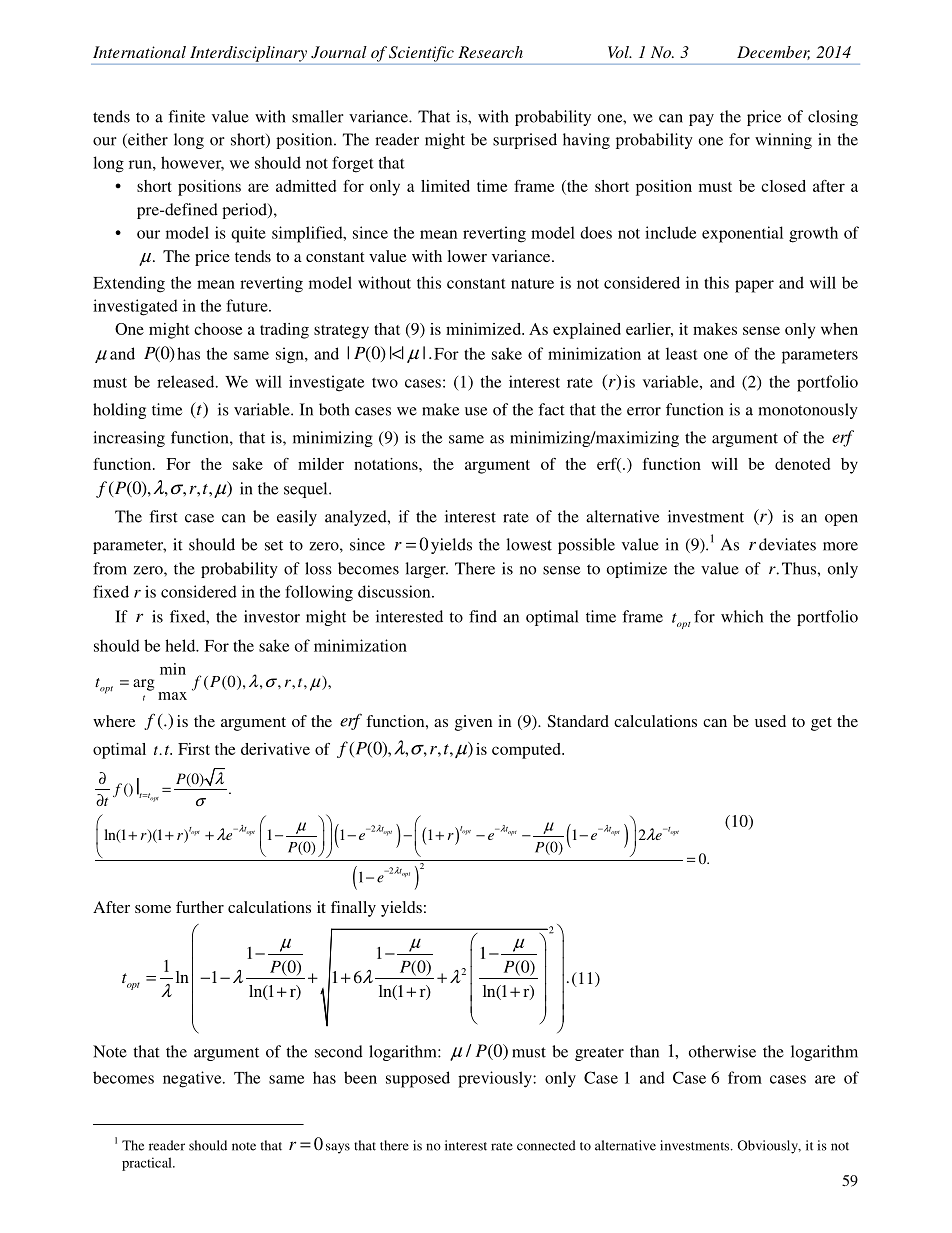  Describe the element at coordinates (193, 1079) in the document. I see `negative` at that location.
